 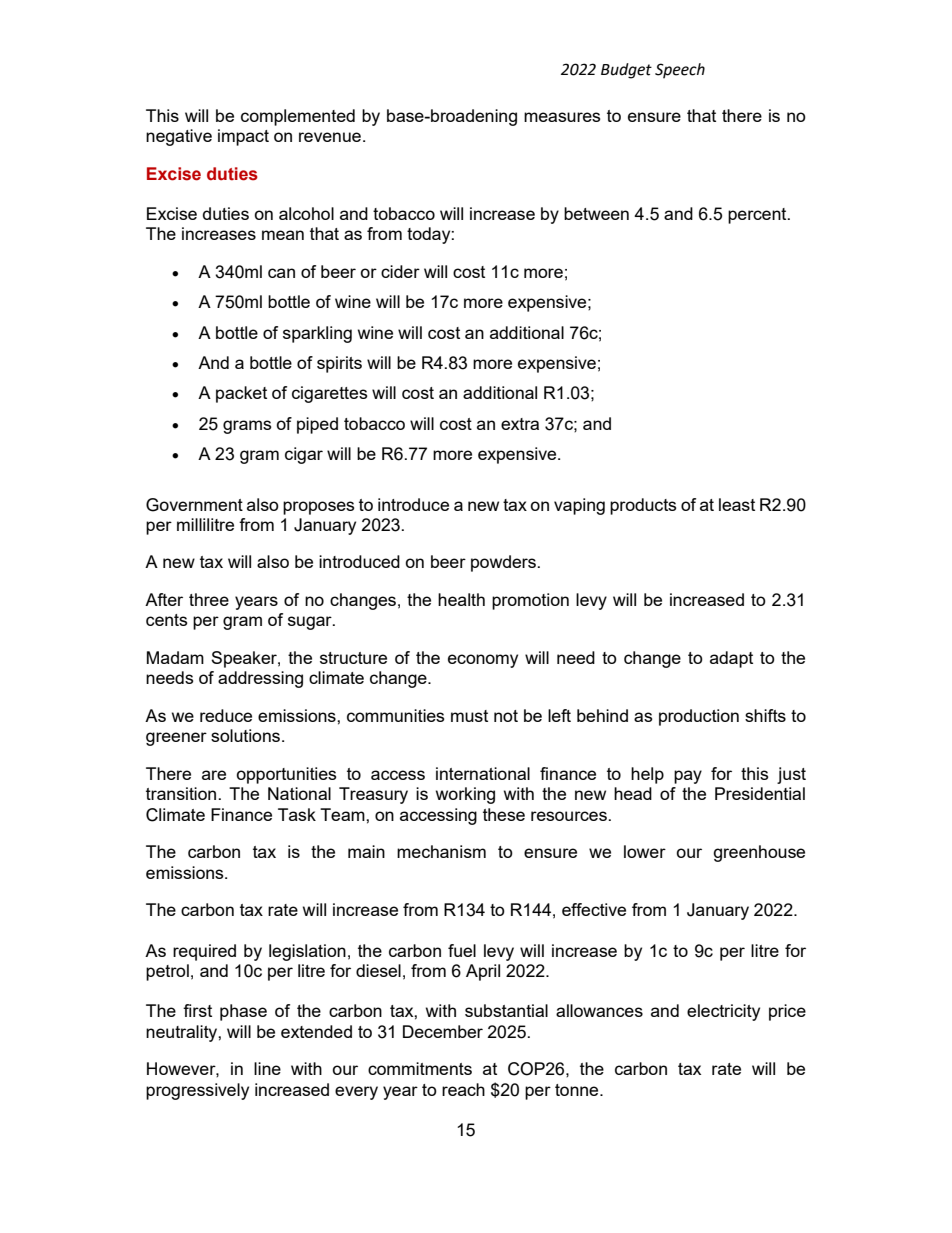 What do you see at coordinates (461, 599) in the image?
I see `health` at bounding box center [461, 599].
